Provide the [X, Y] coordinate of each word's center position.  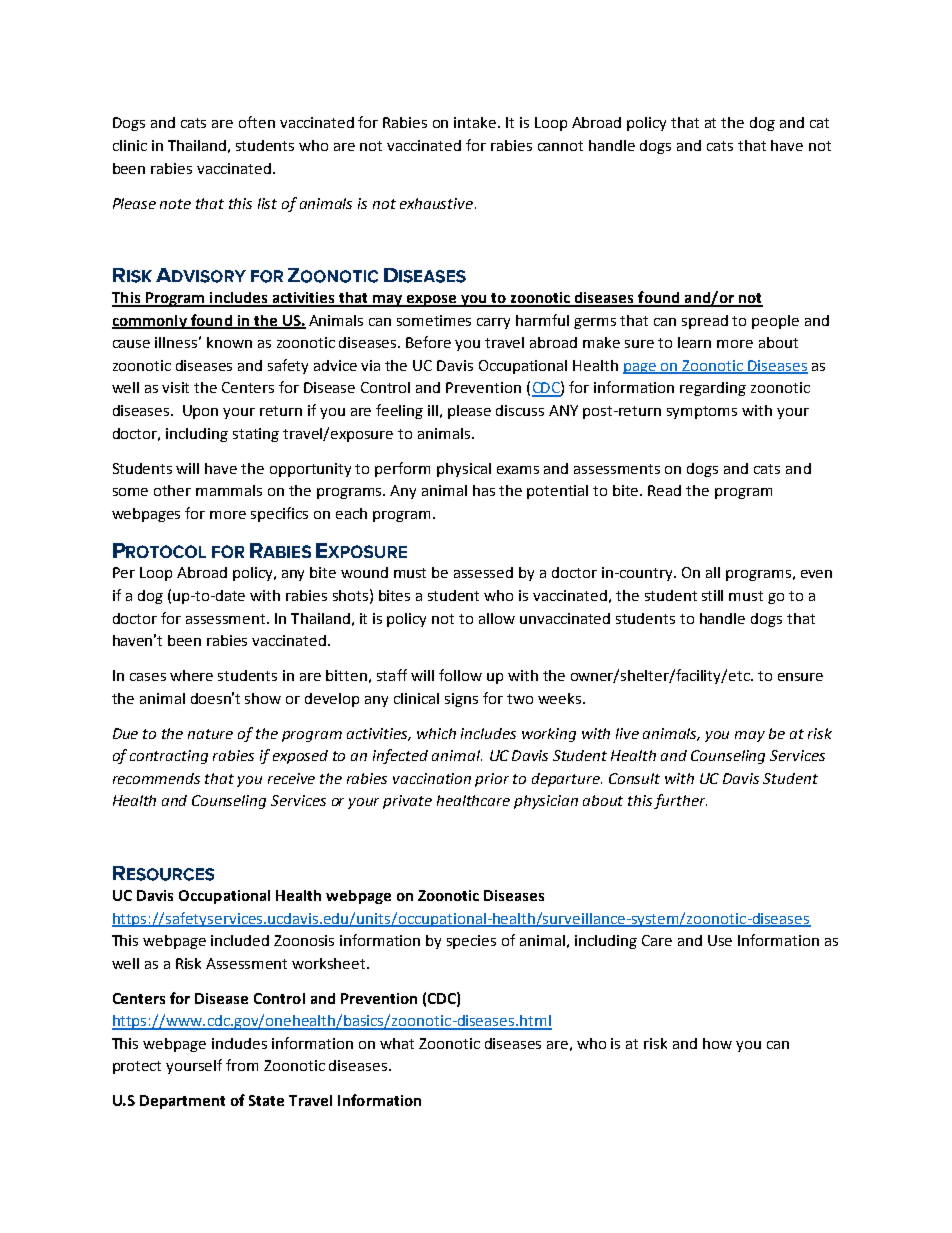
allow [497, 618]
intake [476, 122]
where [191, 675]
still [712, 595]
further [680, 801]
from [242, 1065]
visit [175, 387]
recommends [156, 778]
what [397, 1043]
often [257, 122]
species [471, 942]
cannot [560, 146]
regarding [713, 389]
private [407, 802]
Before [428, 342]
